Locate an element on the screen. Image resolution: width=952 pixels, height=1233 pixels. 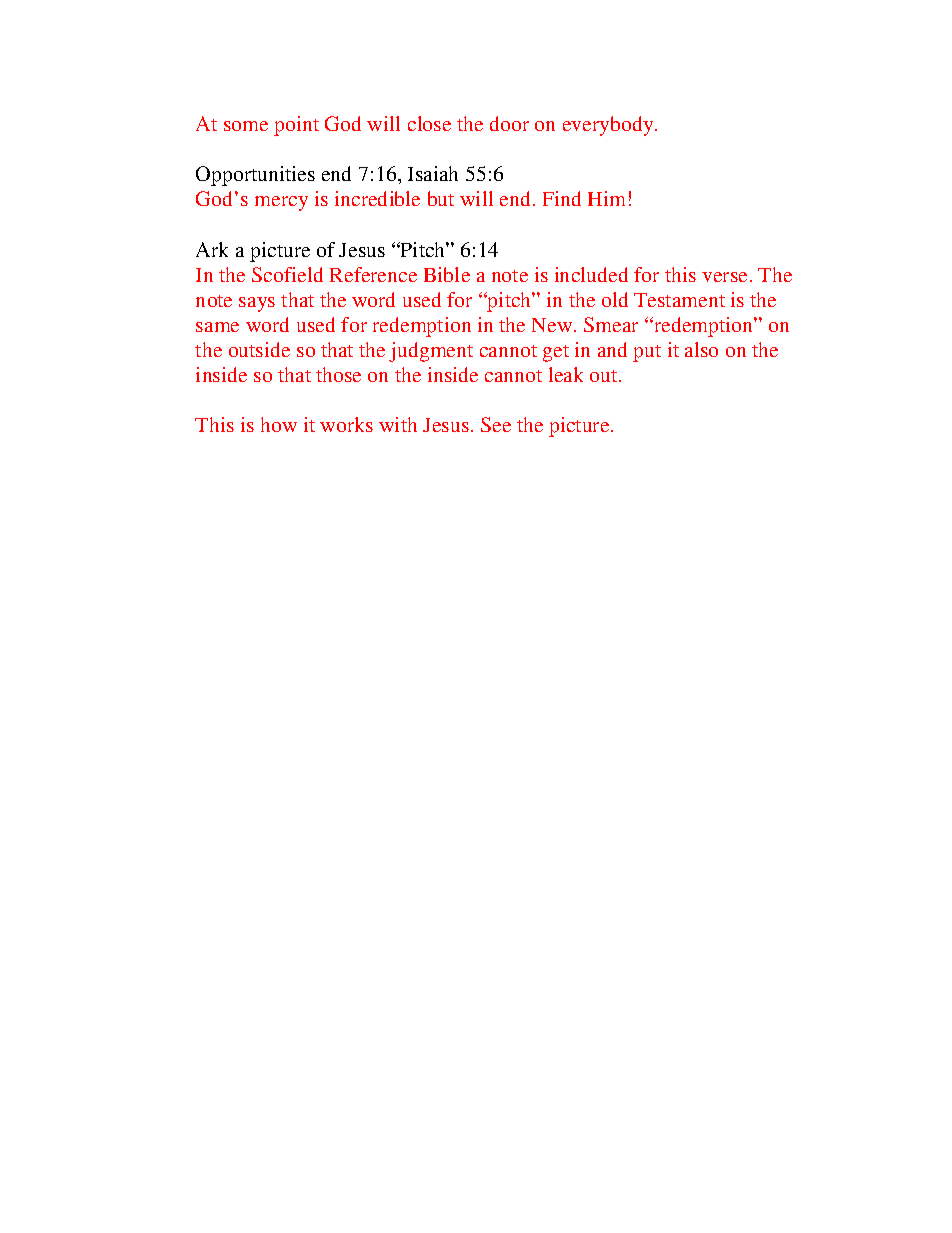
put is located at coordinates (647, 353).
